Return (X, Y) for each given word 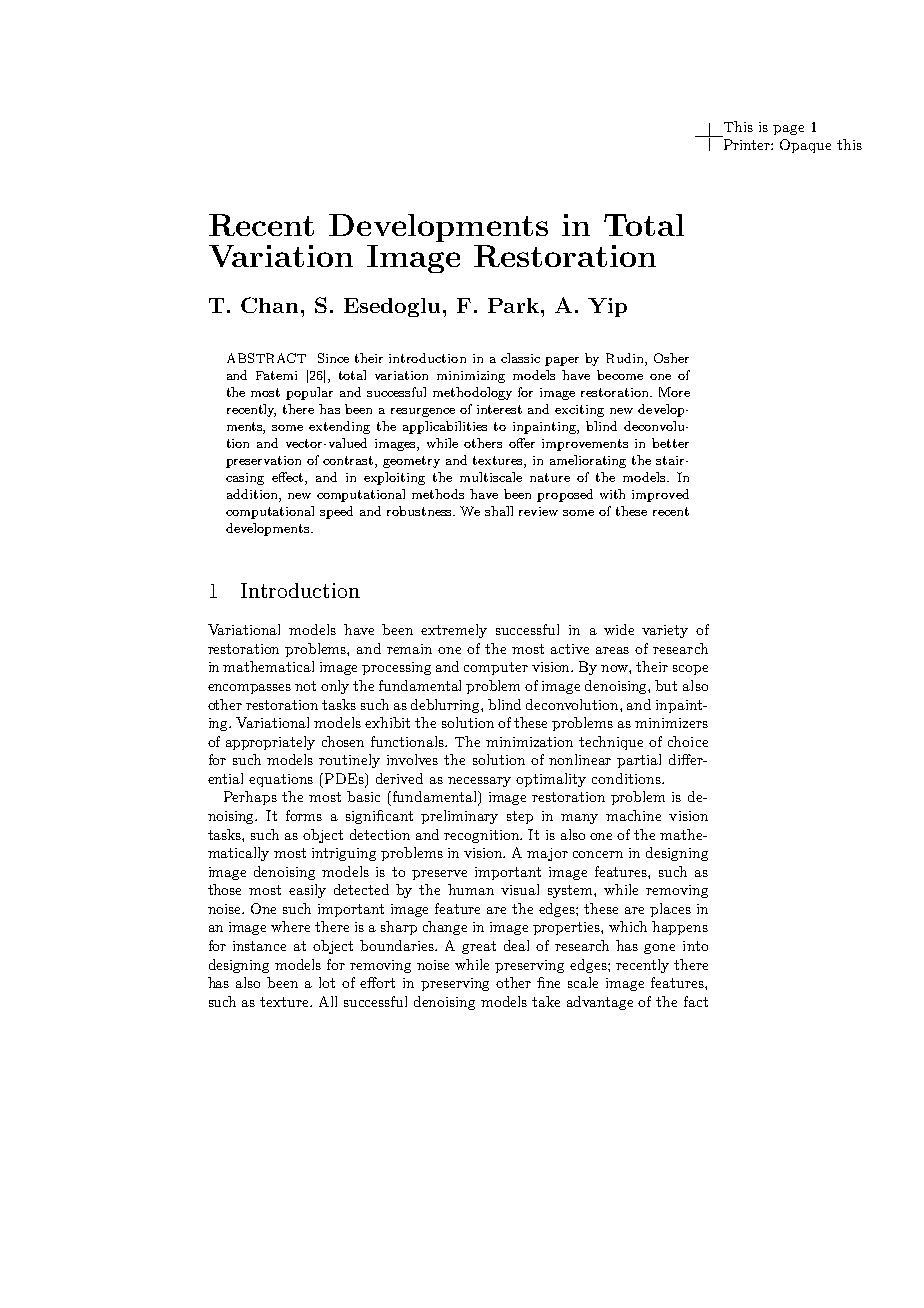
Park (513, 305)
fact (696, 1001)
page (788, 130)
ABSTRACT (266, 358)
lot (327, 982)
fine (548, 982)
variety (665, 631)
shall (499, 511)
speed (336, 512)
